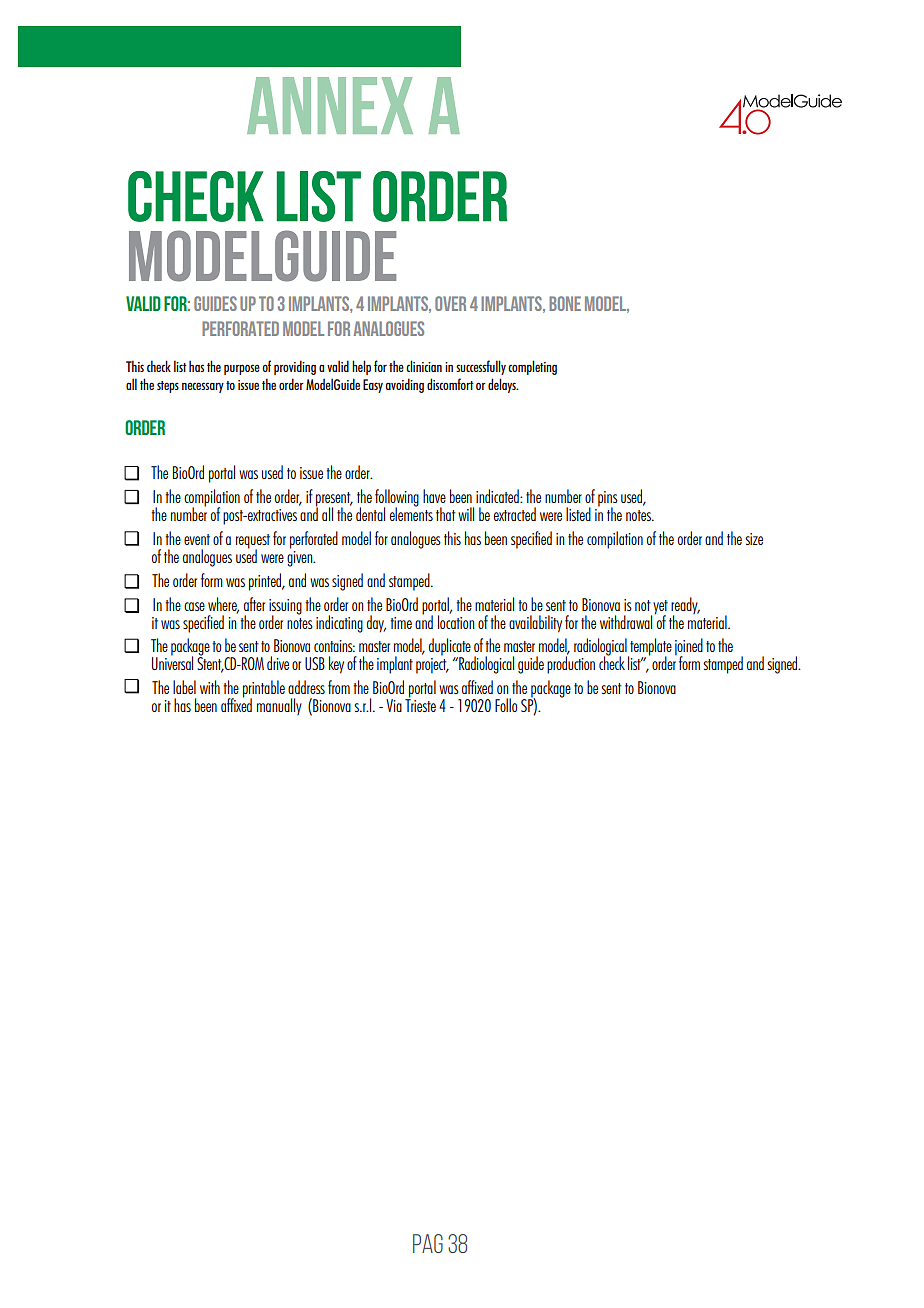 The image size is (924, 1308). Describe the element at coordinates (253, 542) in the image. I see `request` at that location.
